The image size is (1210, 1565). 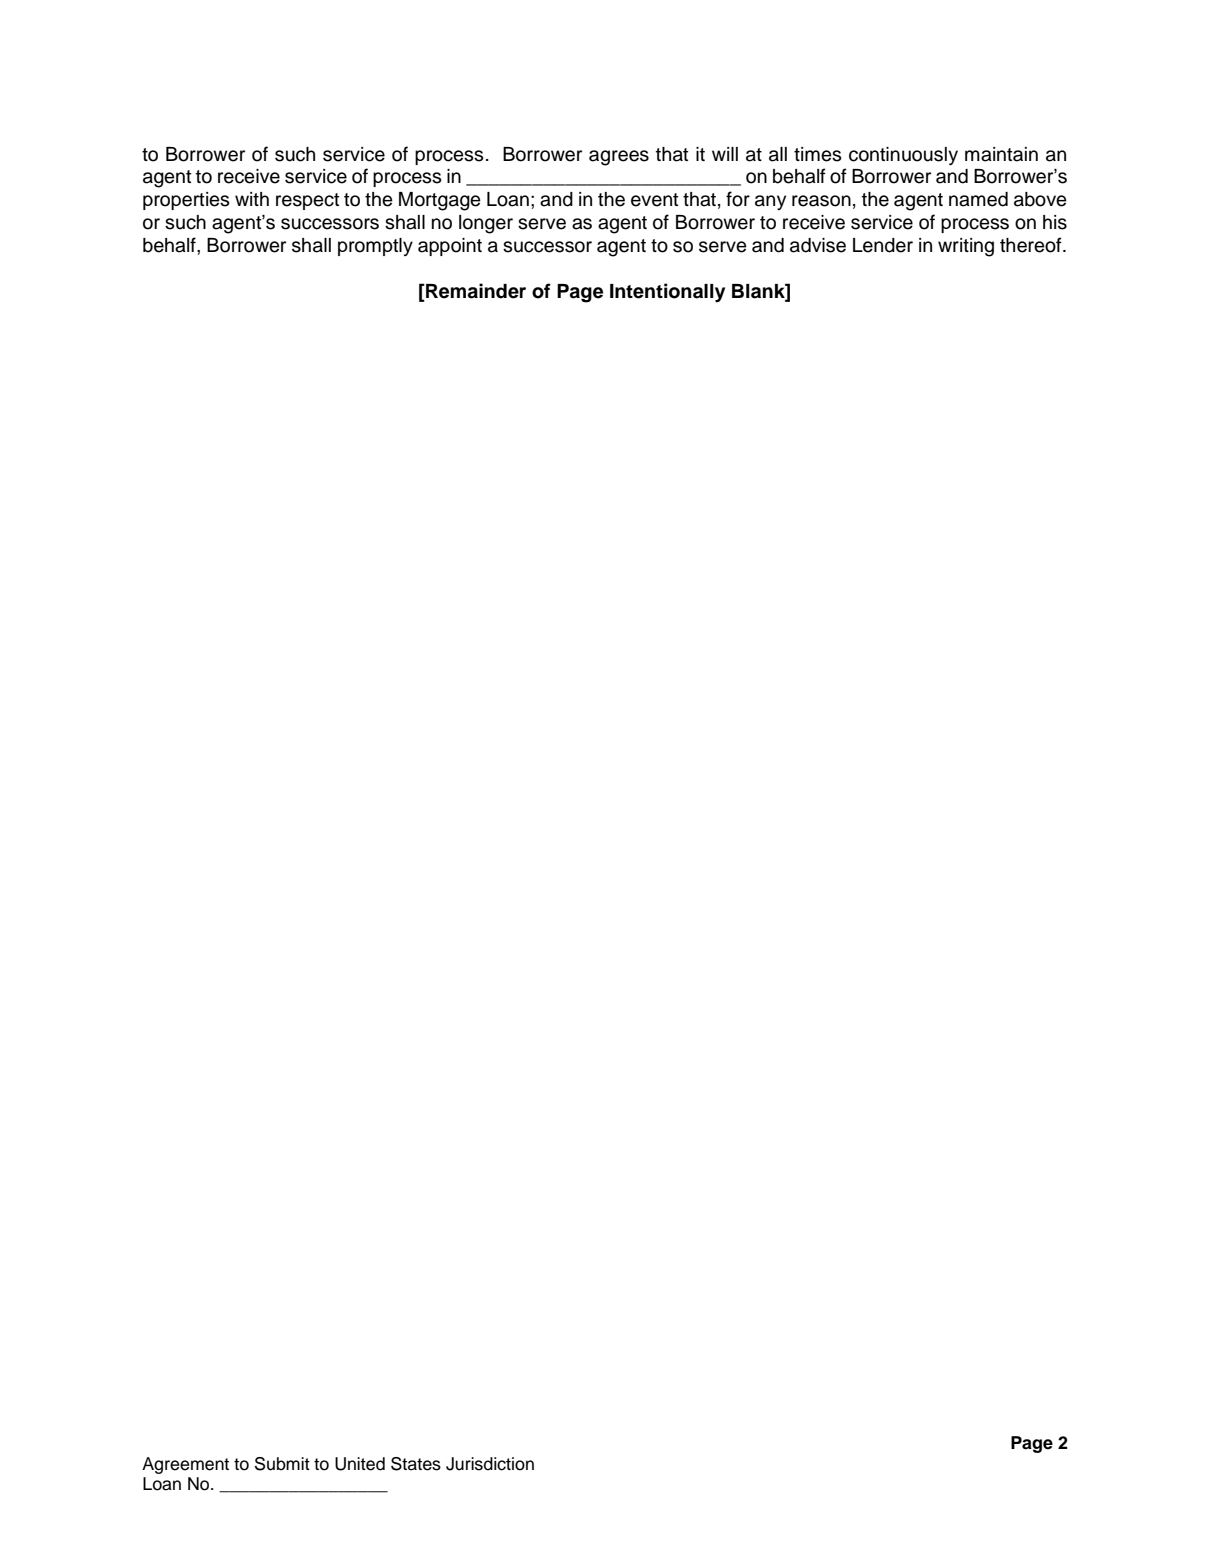 What do you see at coordinates (667, 293) in the screenshot?
I see `Intentionally` at bounding box center [667, 293].
